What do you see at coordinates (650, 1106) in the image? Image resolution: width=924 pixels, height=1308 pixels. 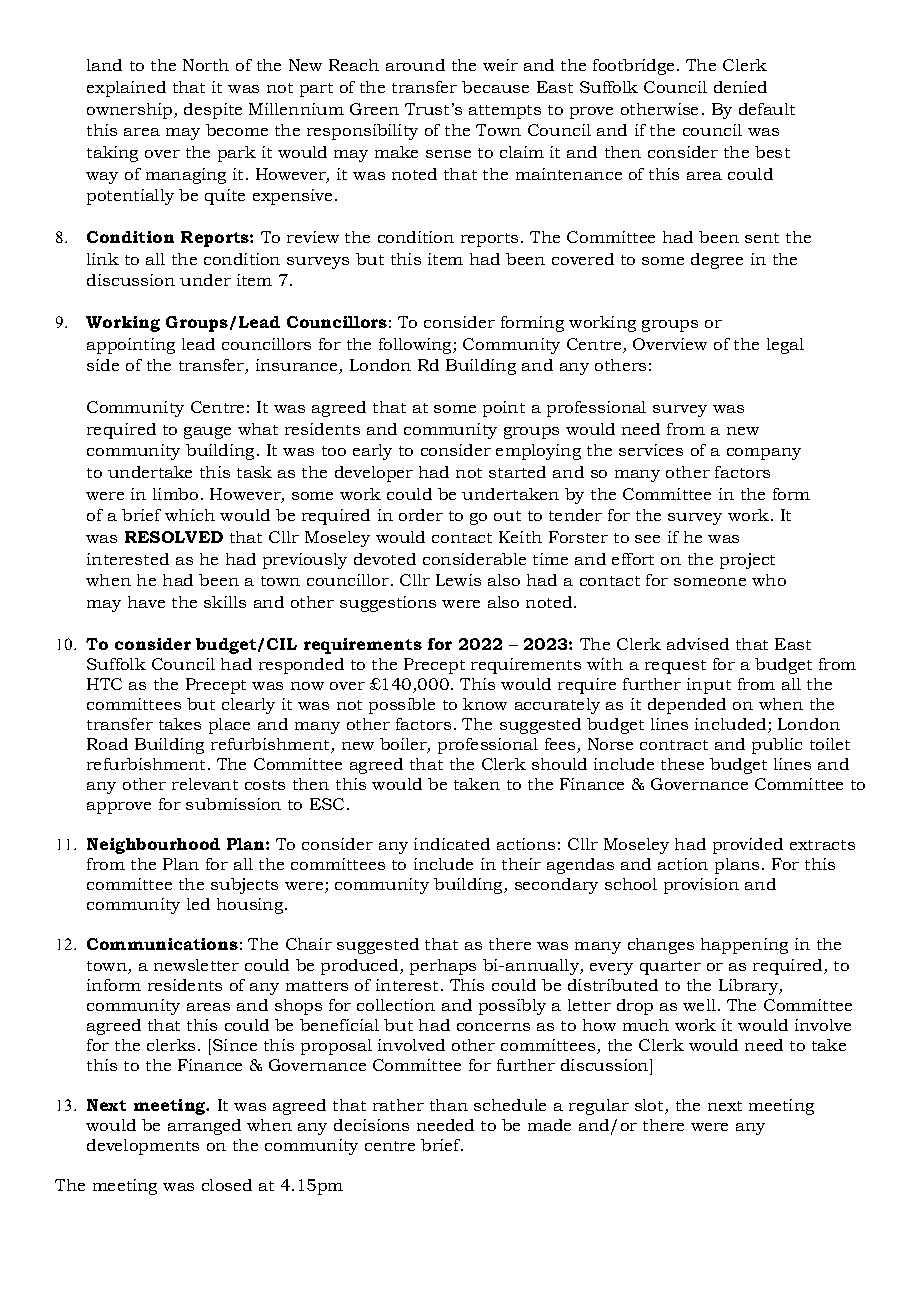 I see `slot` at bounding box center [650, 1106].
